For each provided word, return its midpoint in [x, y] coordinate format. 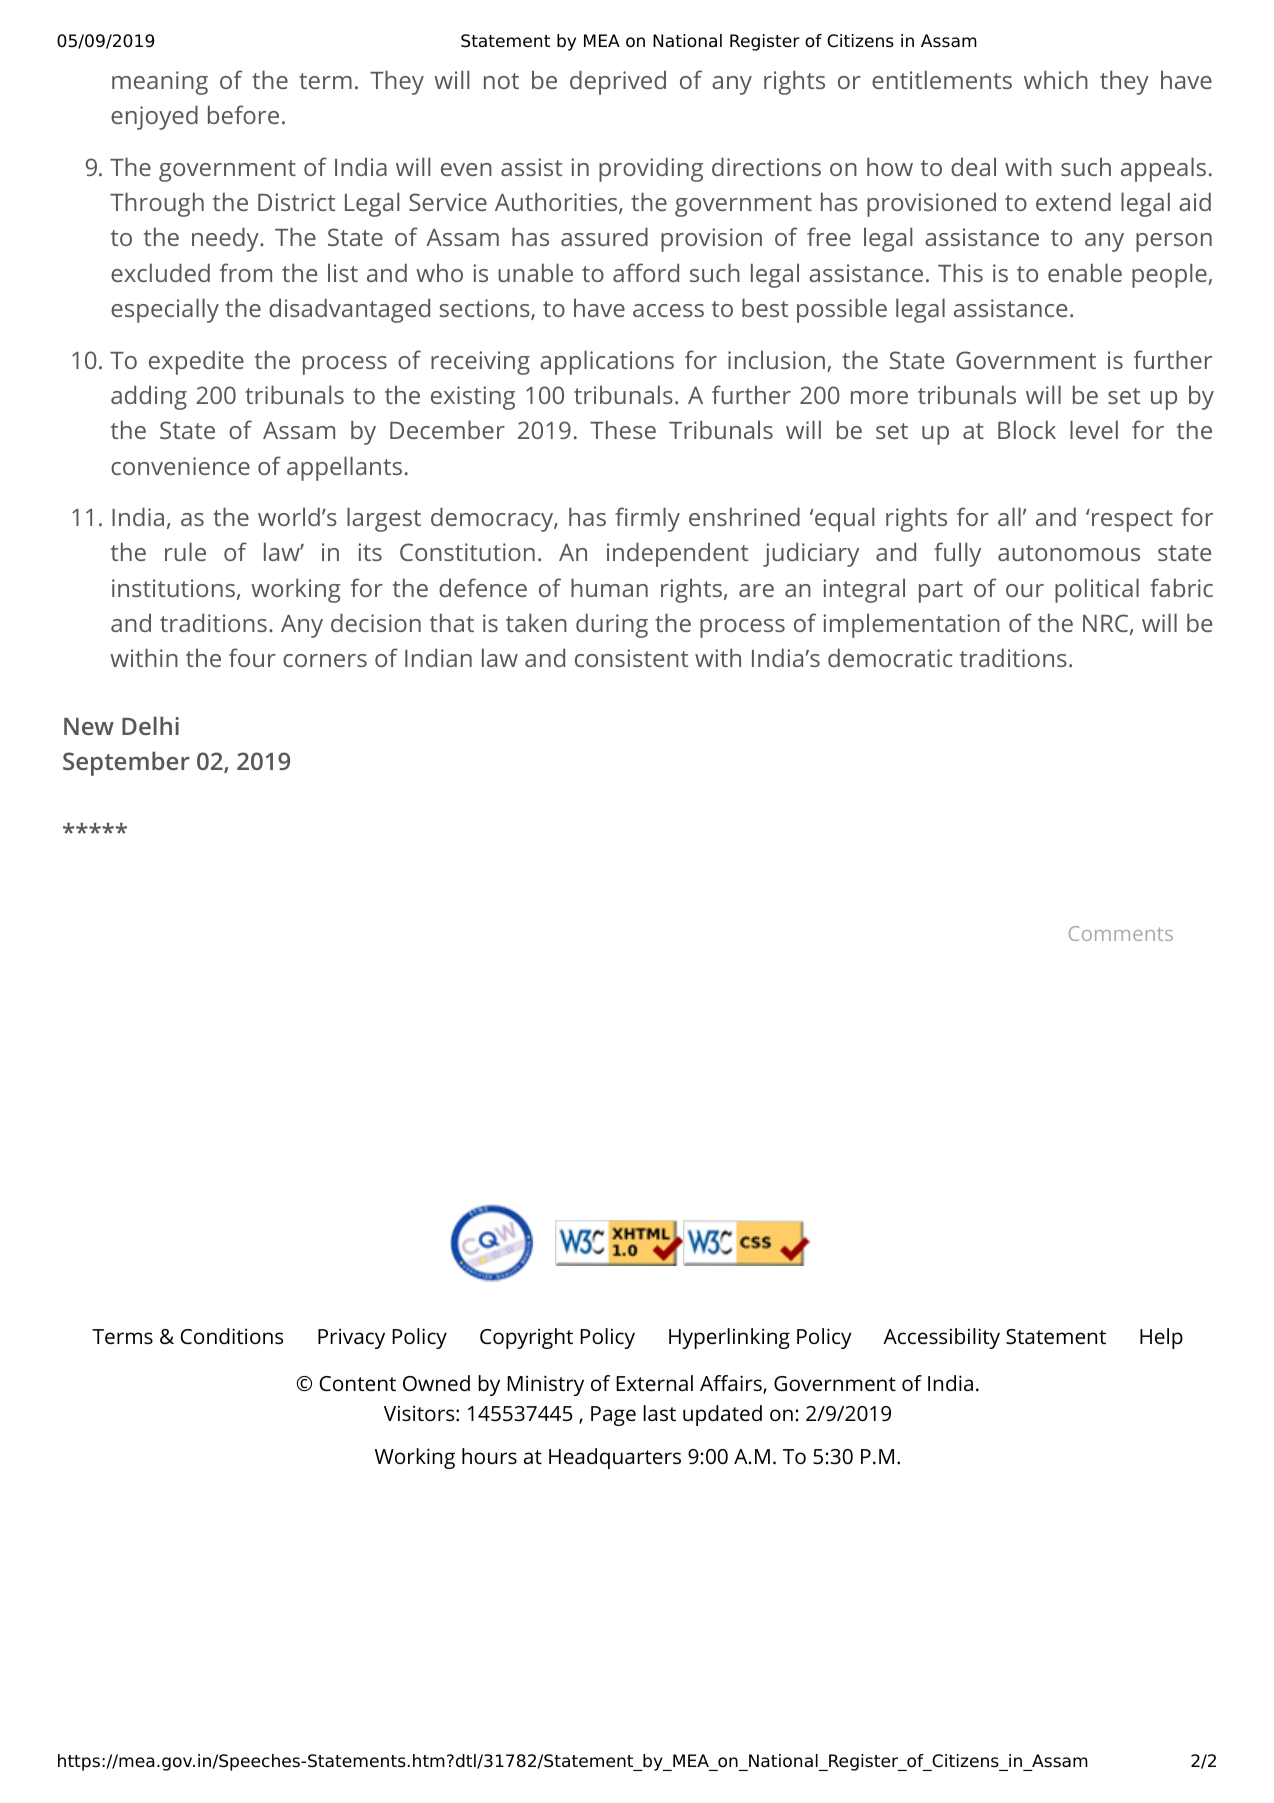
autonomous [1069, 553]
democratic [890, 657]
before [243, 114]
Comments [1121, 933]
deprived [618, 82]
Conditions [231, 1336]
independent [677, 554]
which [1056, 79]
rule [185, 551]
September [126, 763]
